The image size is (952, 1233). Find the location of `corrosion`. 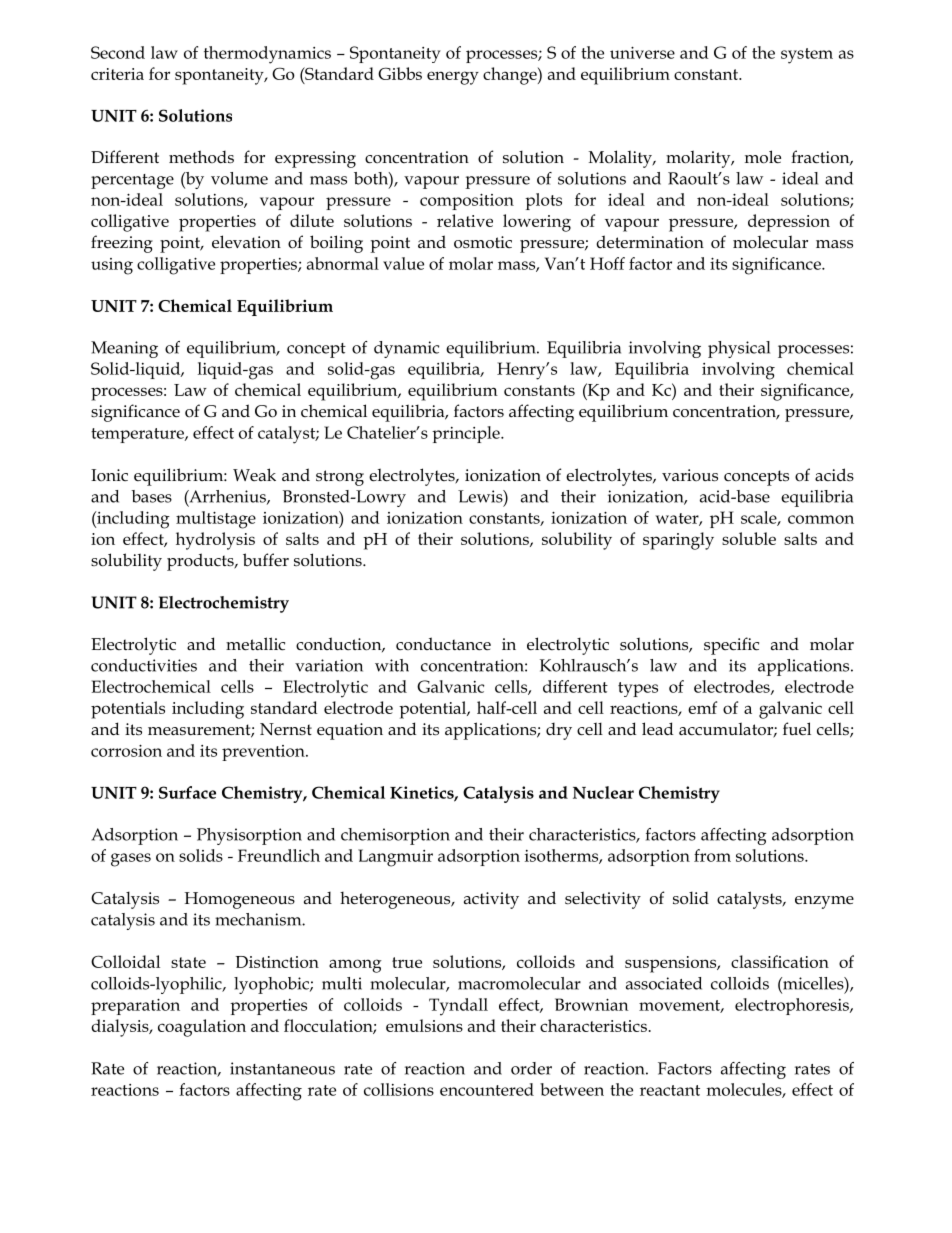

corrosion is located at coordinates (126, 751).
